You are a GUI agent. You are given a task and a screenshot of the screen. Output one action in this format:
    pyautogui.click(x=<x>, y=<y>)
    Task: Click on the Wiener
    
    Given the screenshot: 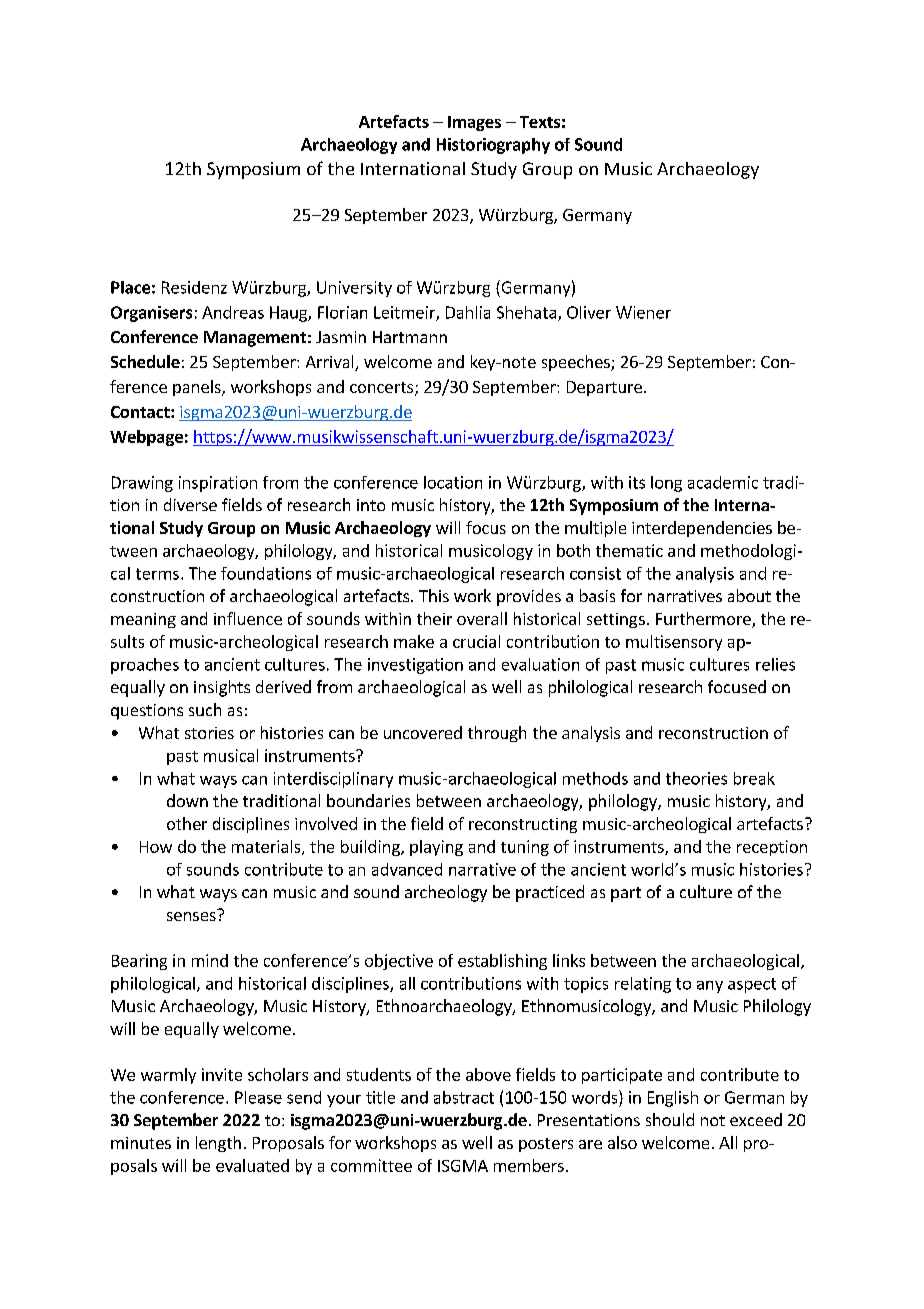 What is the action you would take?
    pyautogui.click(x=643, y=312)
